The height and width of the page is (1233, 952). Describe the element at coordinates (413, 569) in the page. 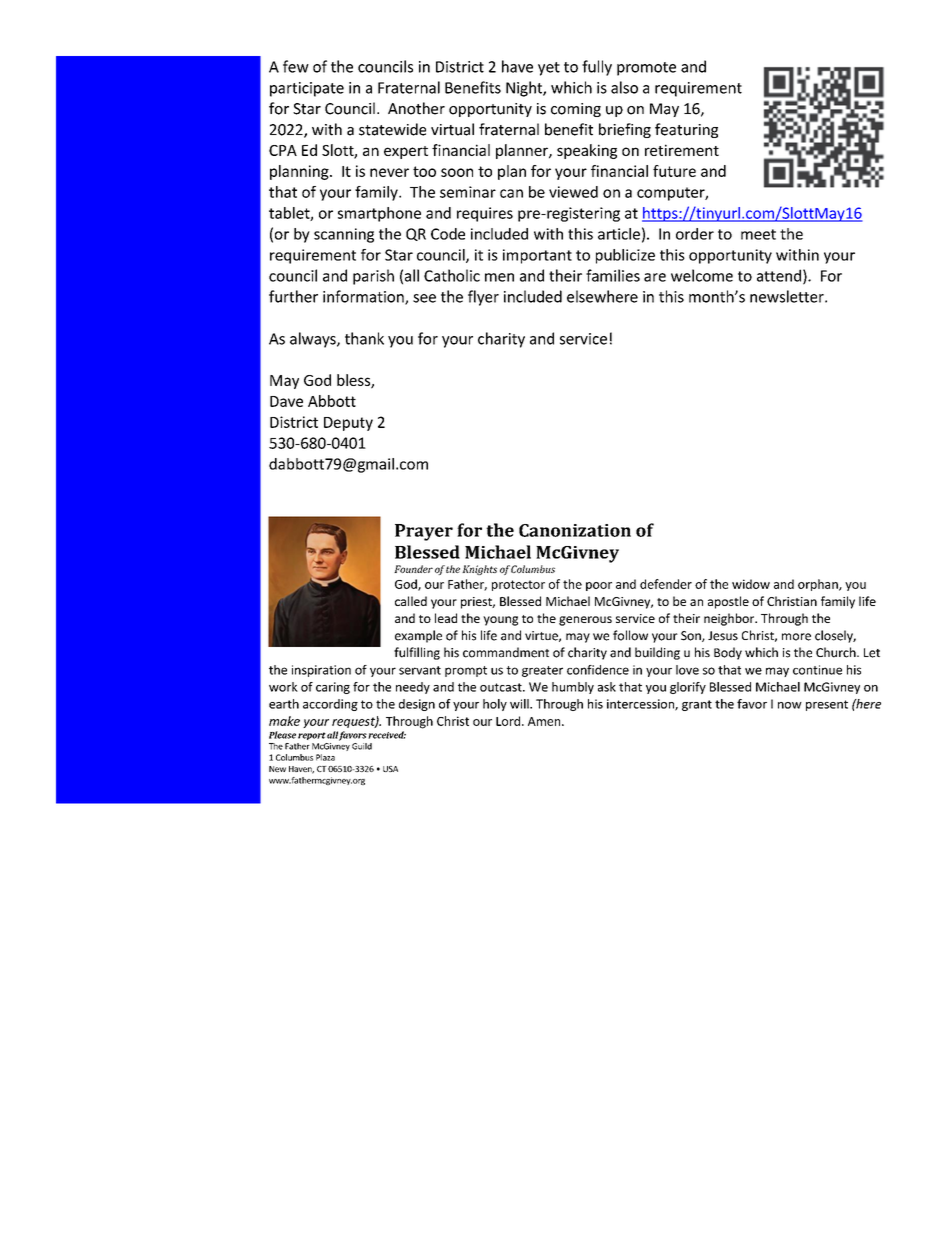

I see `Founder` at that location.
